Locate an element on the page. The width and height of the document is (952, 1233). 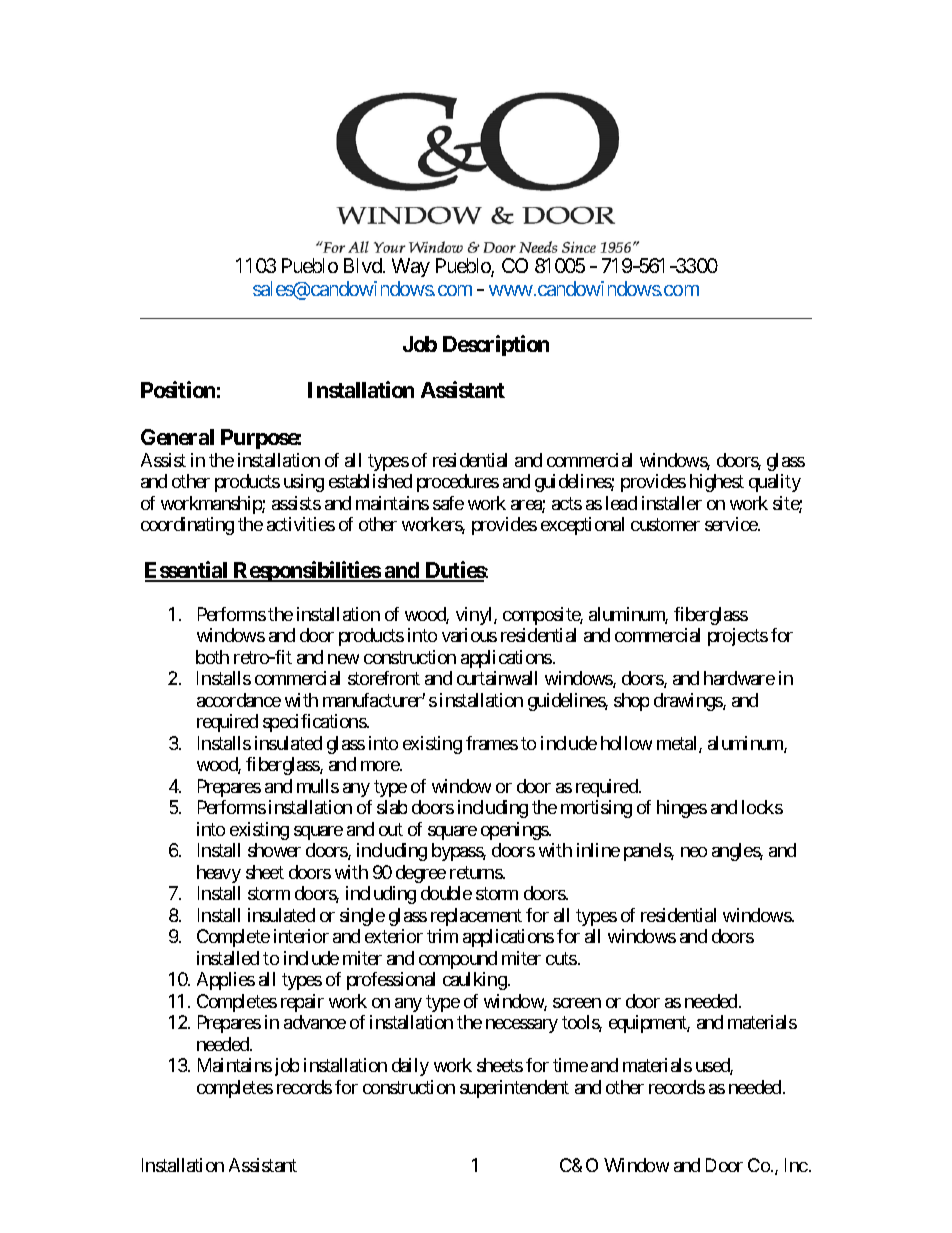
neo is located at coordinates (694, 852).
